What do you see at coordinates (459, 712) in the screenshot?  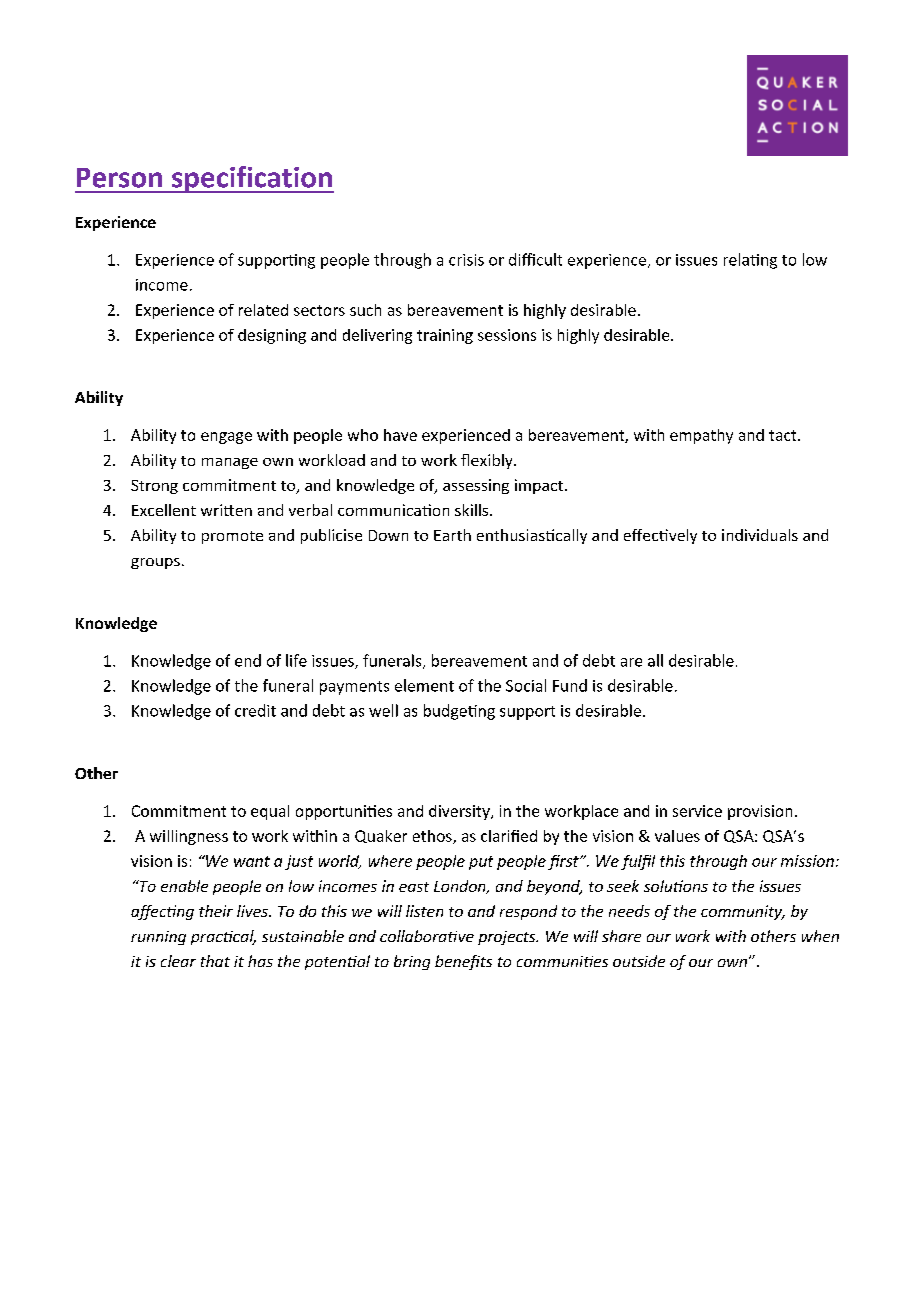 I see `budgeting` at bounding box center [459, 712].
